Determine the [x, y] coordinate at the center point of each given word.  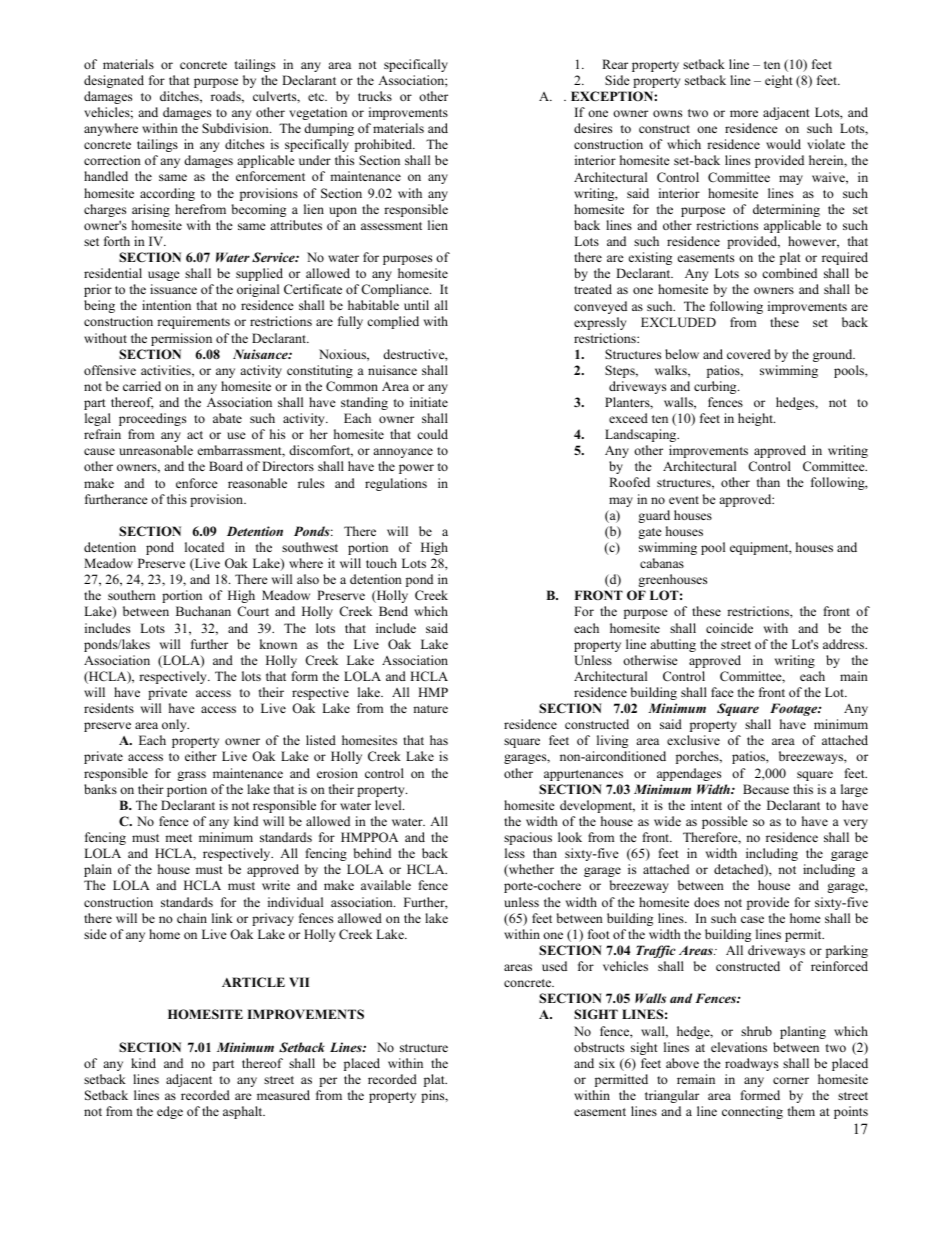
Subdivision [236, 128]
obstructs [599, 1047]
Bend [393, 611]
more [744, 113]
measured [283, 1095]
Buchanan [203, 611]
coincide [729, 628]
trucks [375, 96]
